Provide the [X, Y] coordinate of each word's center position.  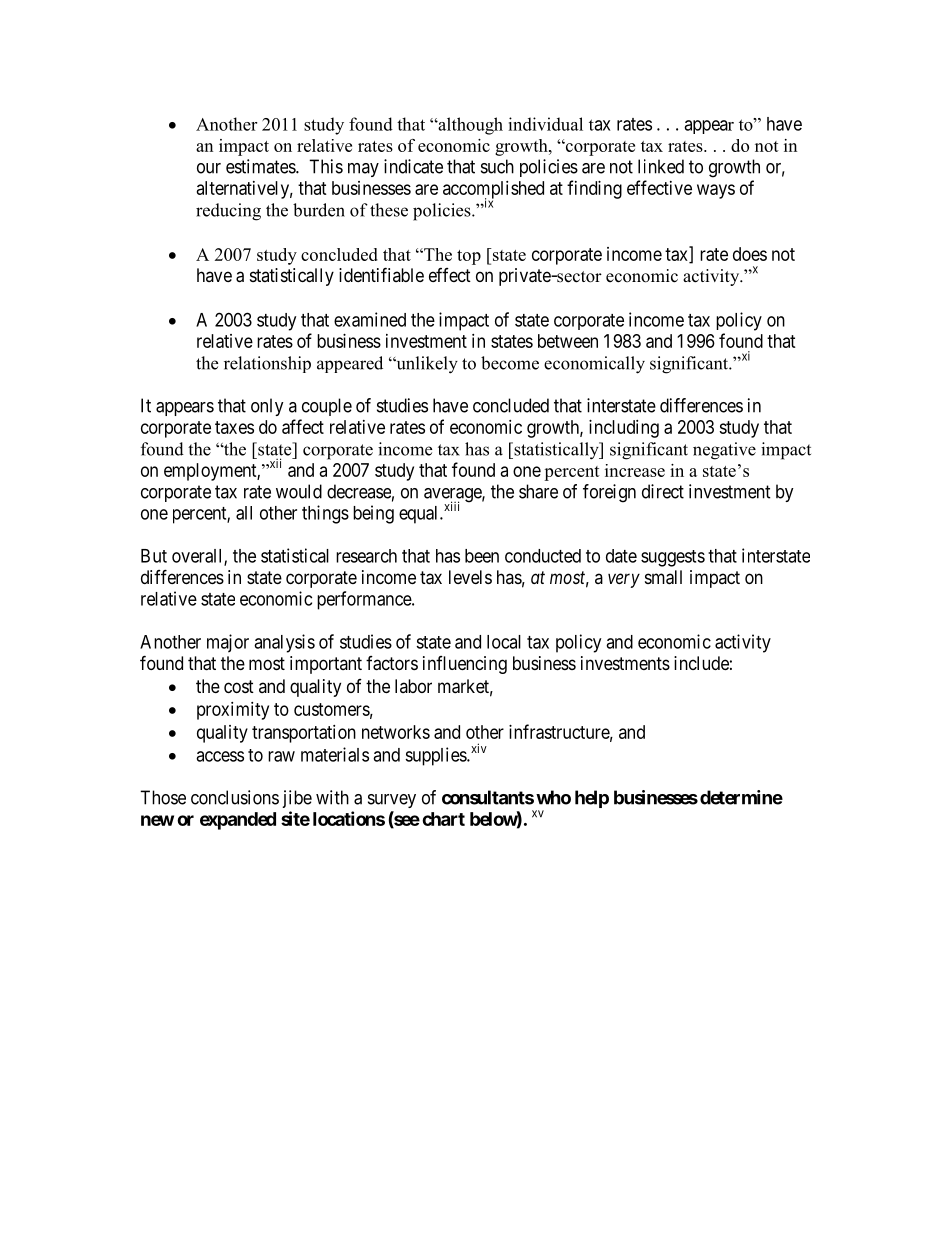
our [209, 168]
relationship [267, 364]
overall [198, 557]
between [568, 341]
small [663, 577]
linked [661, 166]
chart [443, 819]
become [510, 363]
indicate [413, 166]
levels [470, 577]
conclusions [235, 797]
